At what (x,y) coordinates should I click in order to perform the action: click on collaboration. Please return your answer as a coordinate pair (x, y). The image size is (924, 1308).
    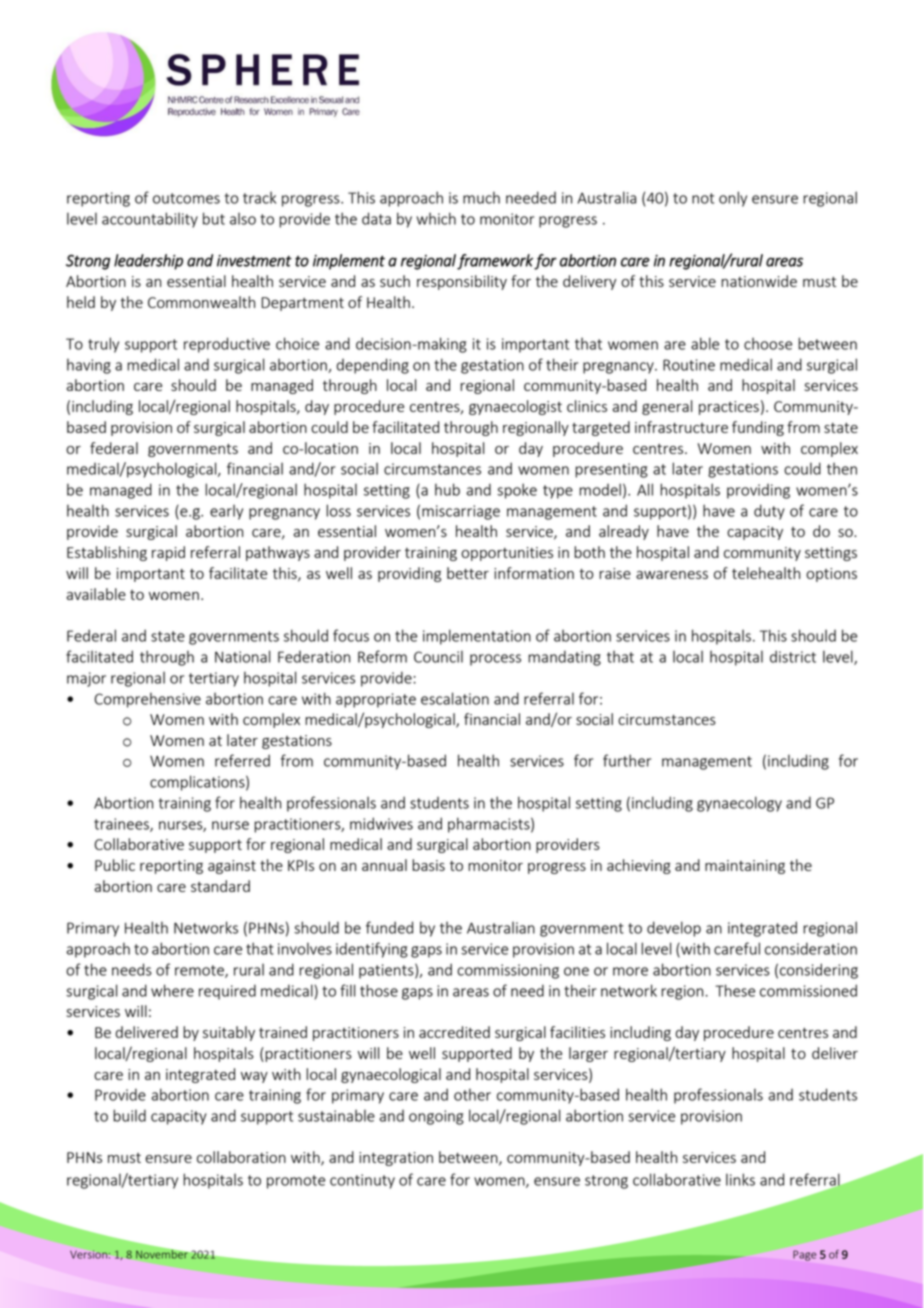
    Looking at the image, I should click on (241, 1157).
